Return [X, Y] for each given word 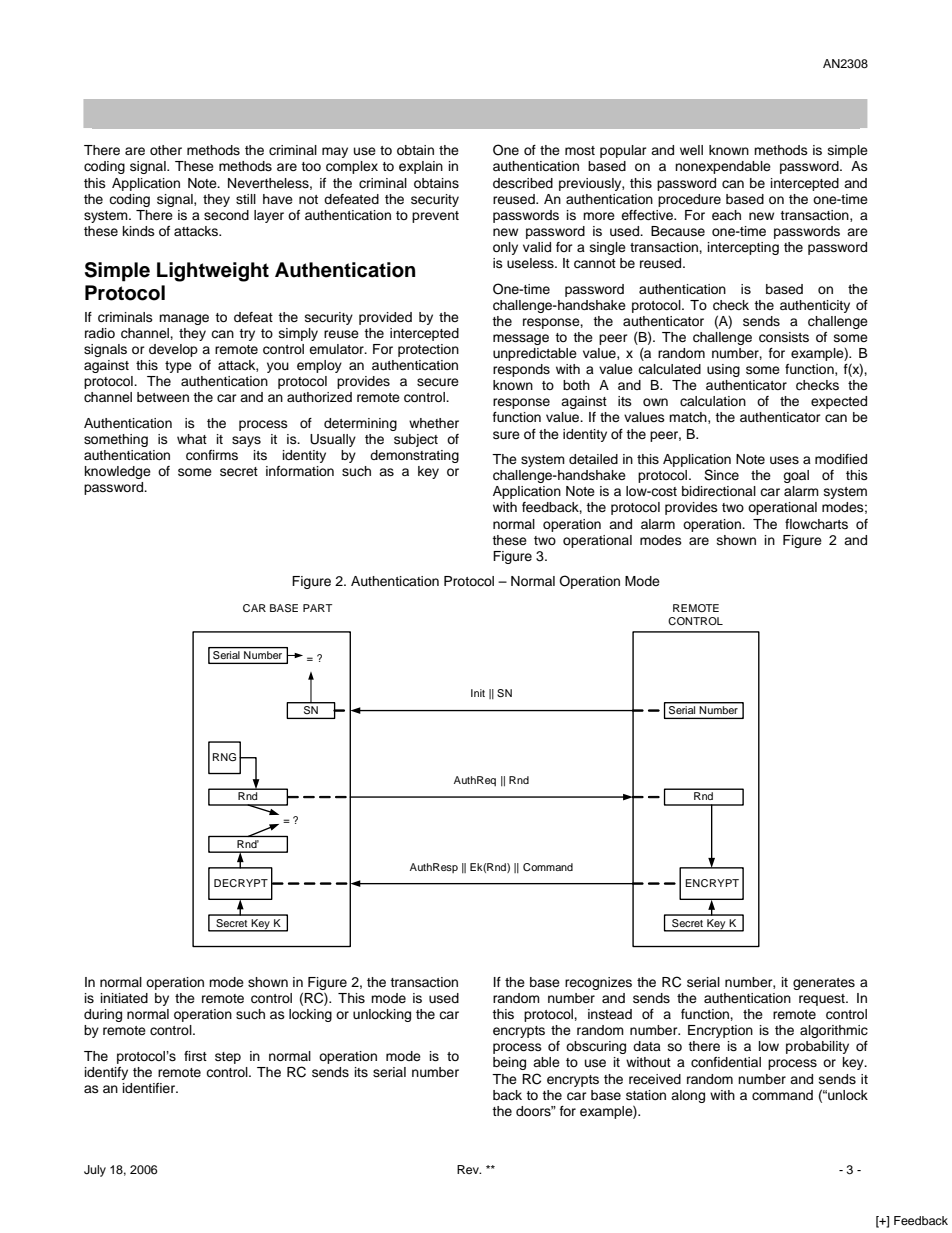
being [509, 1063]
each [726, 215]
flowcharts [816, 524]
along [688, 1096]
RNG [224, 757]
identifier [150, 1088]
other [166, 150]
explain [421, 167]
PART [317, 608]
